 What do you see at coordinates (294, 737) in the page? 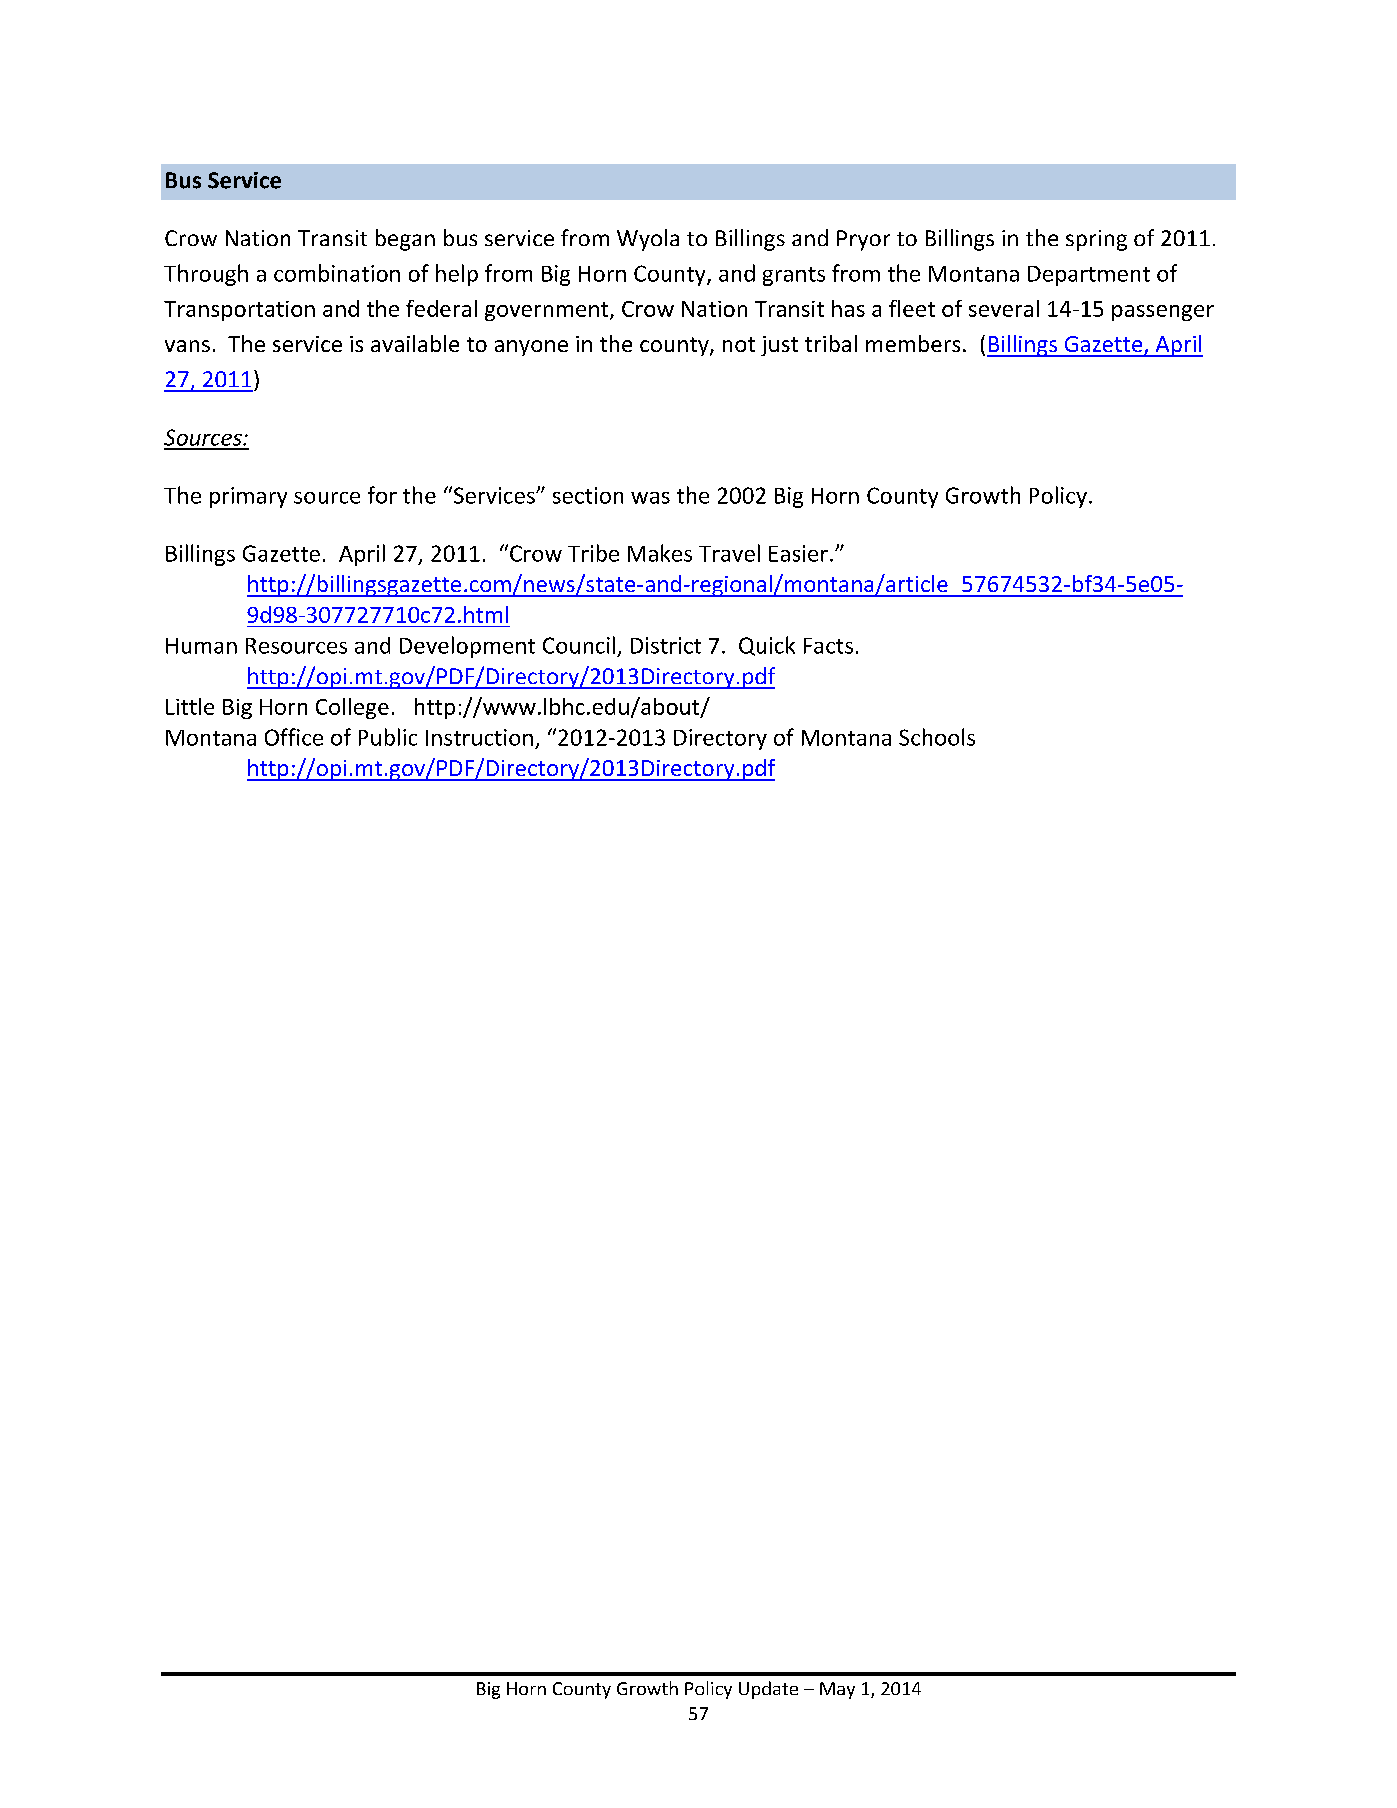
I see `Office` at bounding box center [294, 737].
